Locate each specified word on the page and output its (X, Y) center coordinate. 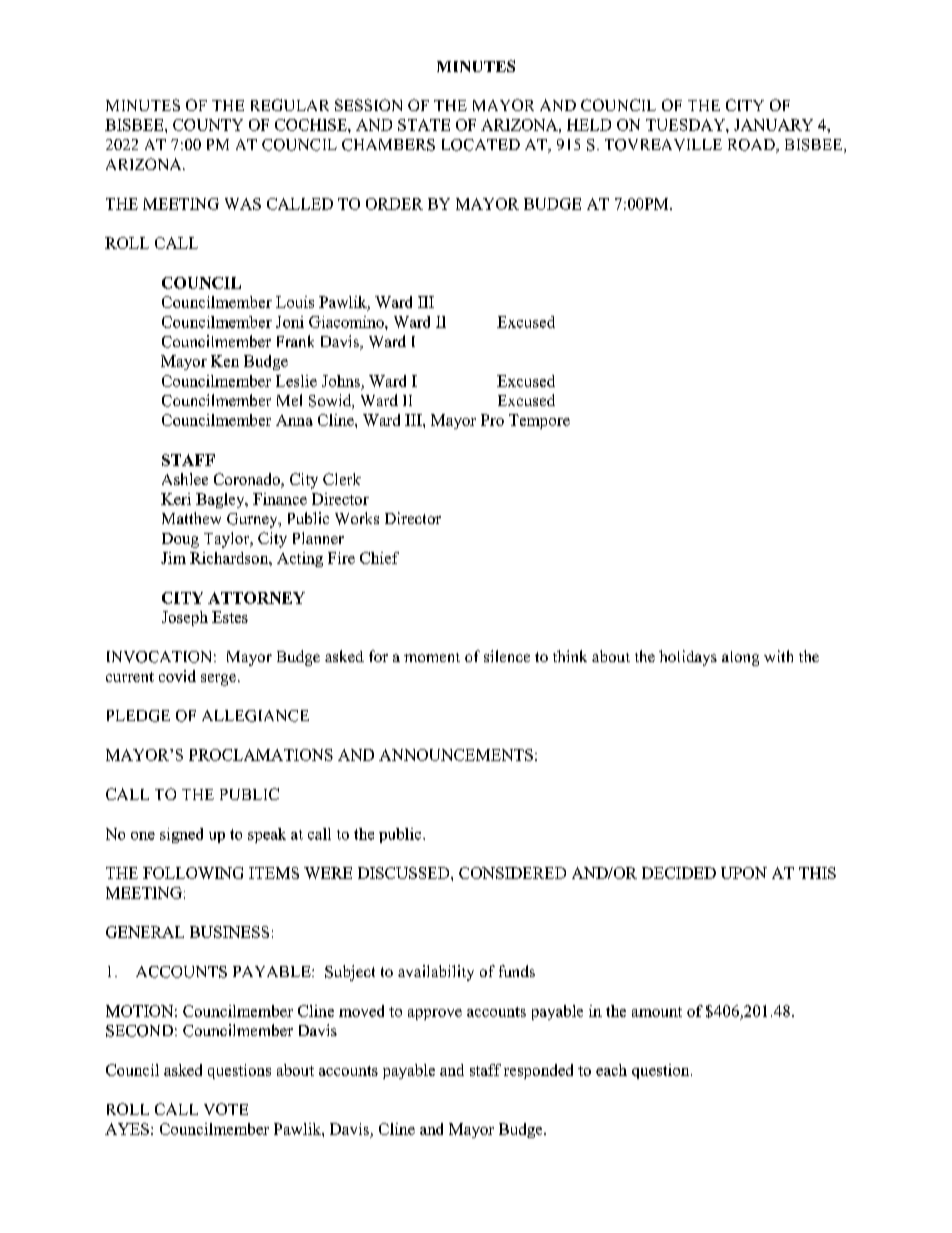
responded (538, 1071)
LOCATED (481, 145)
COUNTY (208, 125)
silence (507, 656)
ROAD (752, 146)
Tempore (539, 421)
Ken (225, 361)
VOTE (226, 1109)
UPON (744, 873)
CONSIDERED (512, 873)
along (740, 658)
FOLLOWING (193, 873)
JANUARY (773, 125)
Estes (230, 617)
